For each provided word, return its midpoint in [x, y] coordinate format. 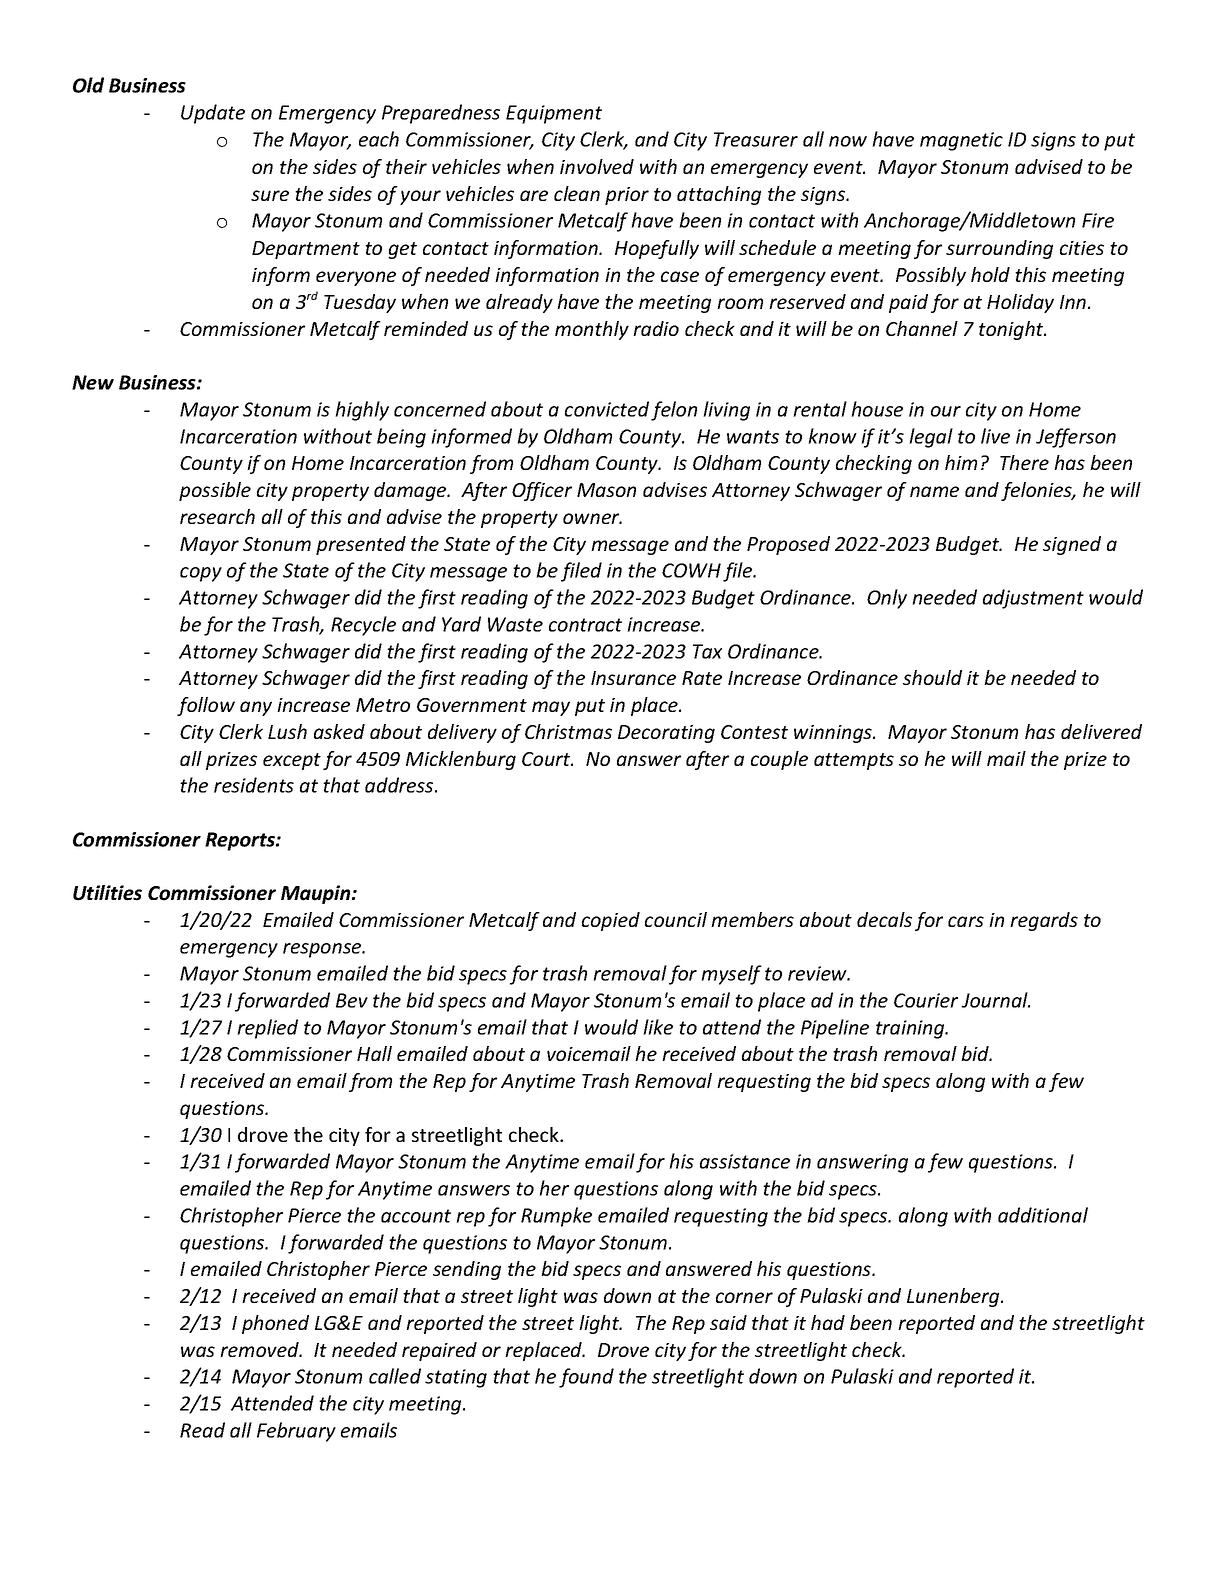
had [828, 1322]
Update [213, 114]
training [911, 1029]
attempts [854, 761]
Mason [606, 490]
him [961, 462]
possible [215, 491]
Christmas [568, 731]
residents [254, 785]
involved [597, 166]
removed [260, 1349]
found [586, 1378]
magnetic [961, 141]
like [658, 1027]
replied [267, 1029]
